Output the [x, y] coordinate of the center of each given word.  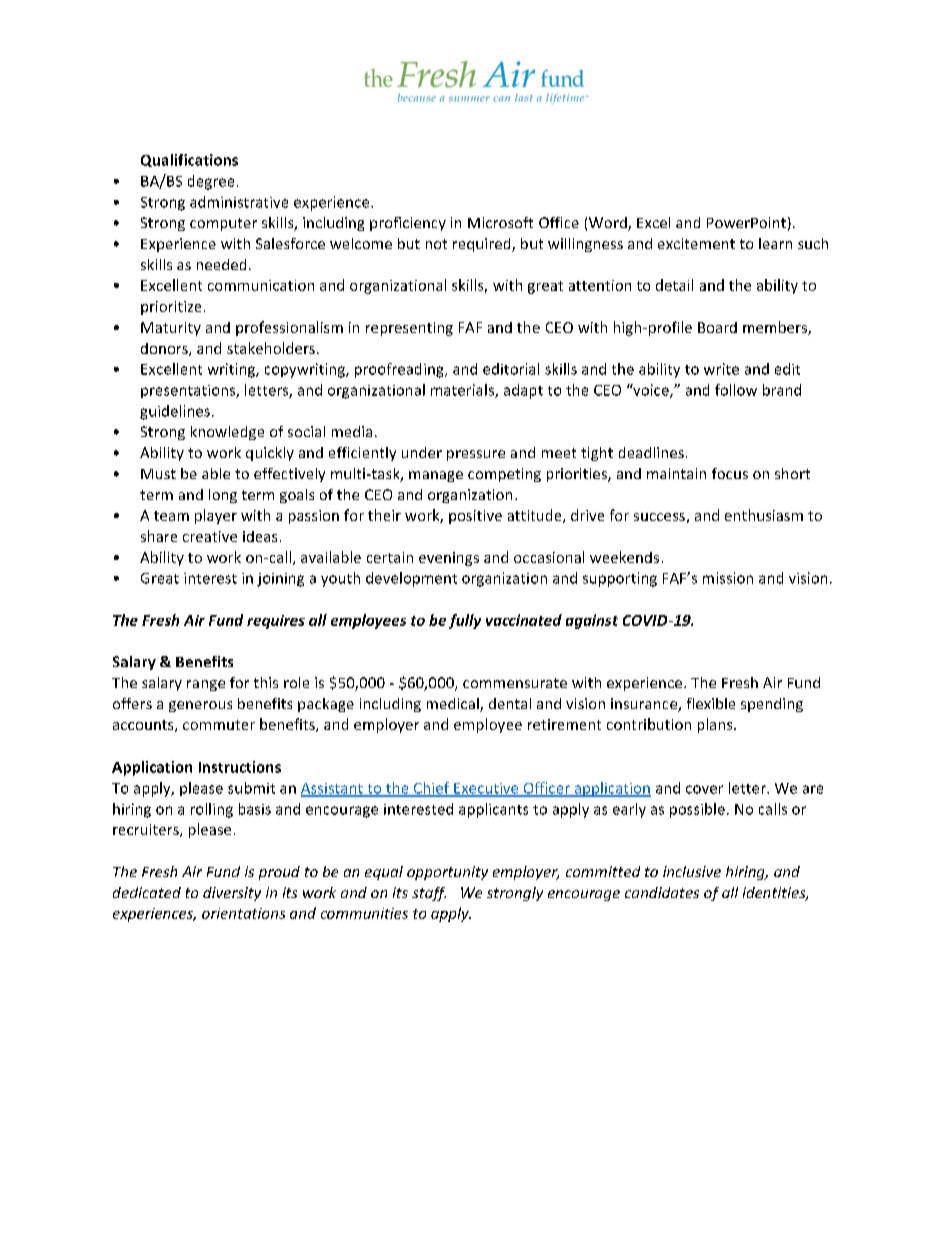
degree [211, 182]
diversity [232, 894]
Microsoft [500, 222]
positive [475, 517]
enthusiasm [764, 515]
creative [210, 536]
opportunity [447, 873]
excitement [696, 243]
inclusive [692, 871]
